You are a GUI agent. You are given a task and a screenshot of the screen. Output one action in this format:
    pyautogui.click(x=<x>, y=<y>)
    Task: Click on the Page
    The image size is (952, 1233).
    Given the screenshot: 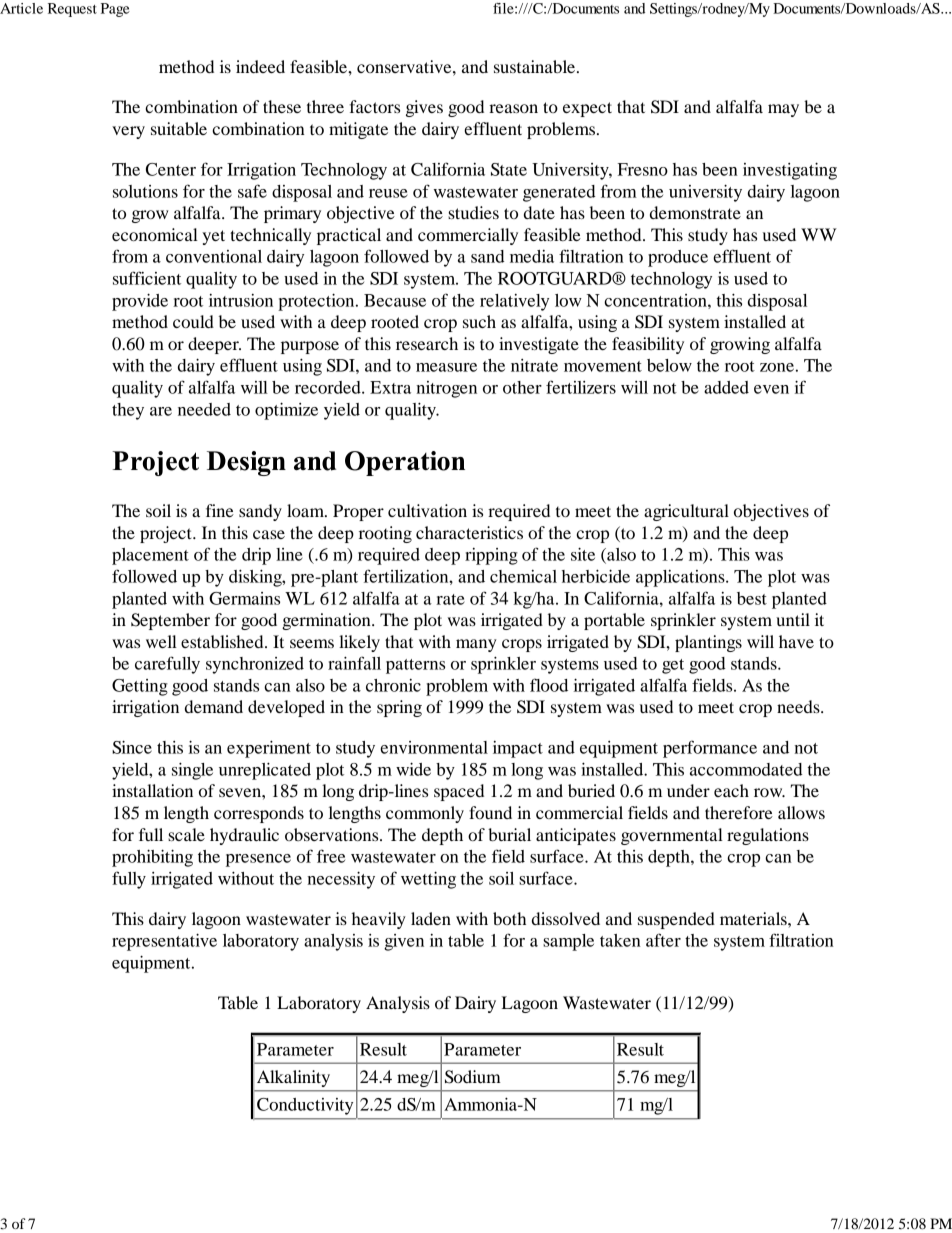 What is the action you would take?
    pyautogui.click(x=115, y=10)
